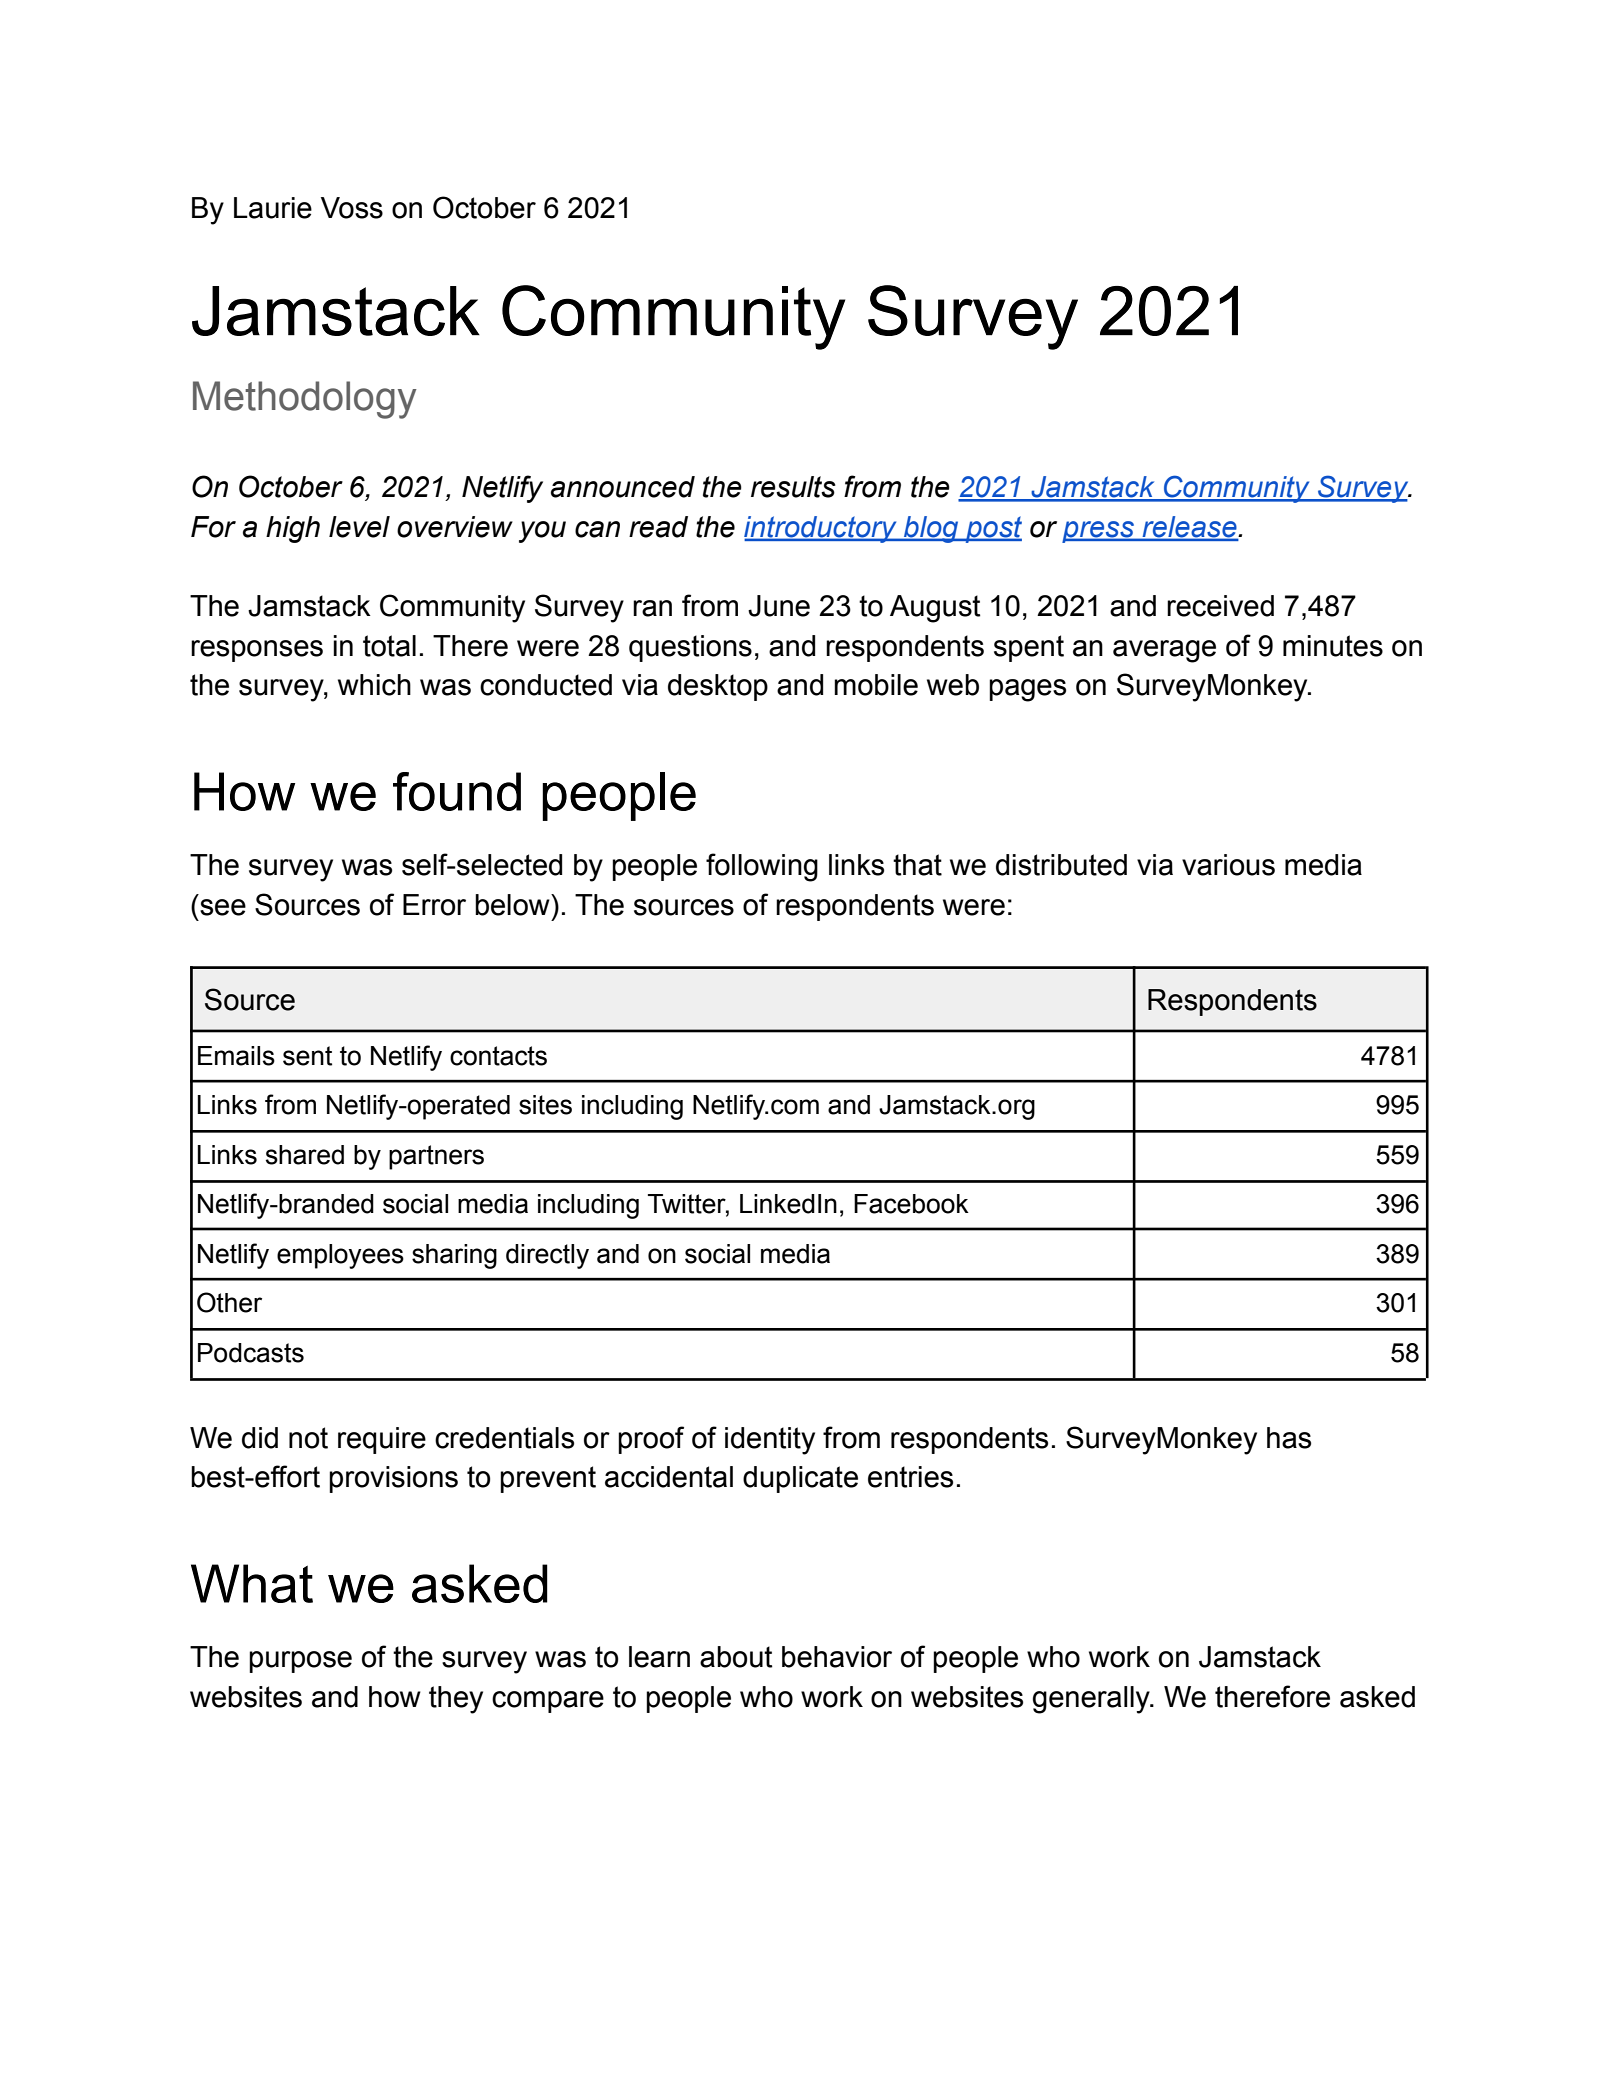 The image size is (1616, 2091). I want to click on has, so click(1289, 1438).
